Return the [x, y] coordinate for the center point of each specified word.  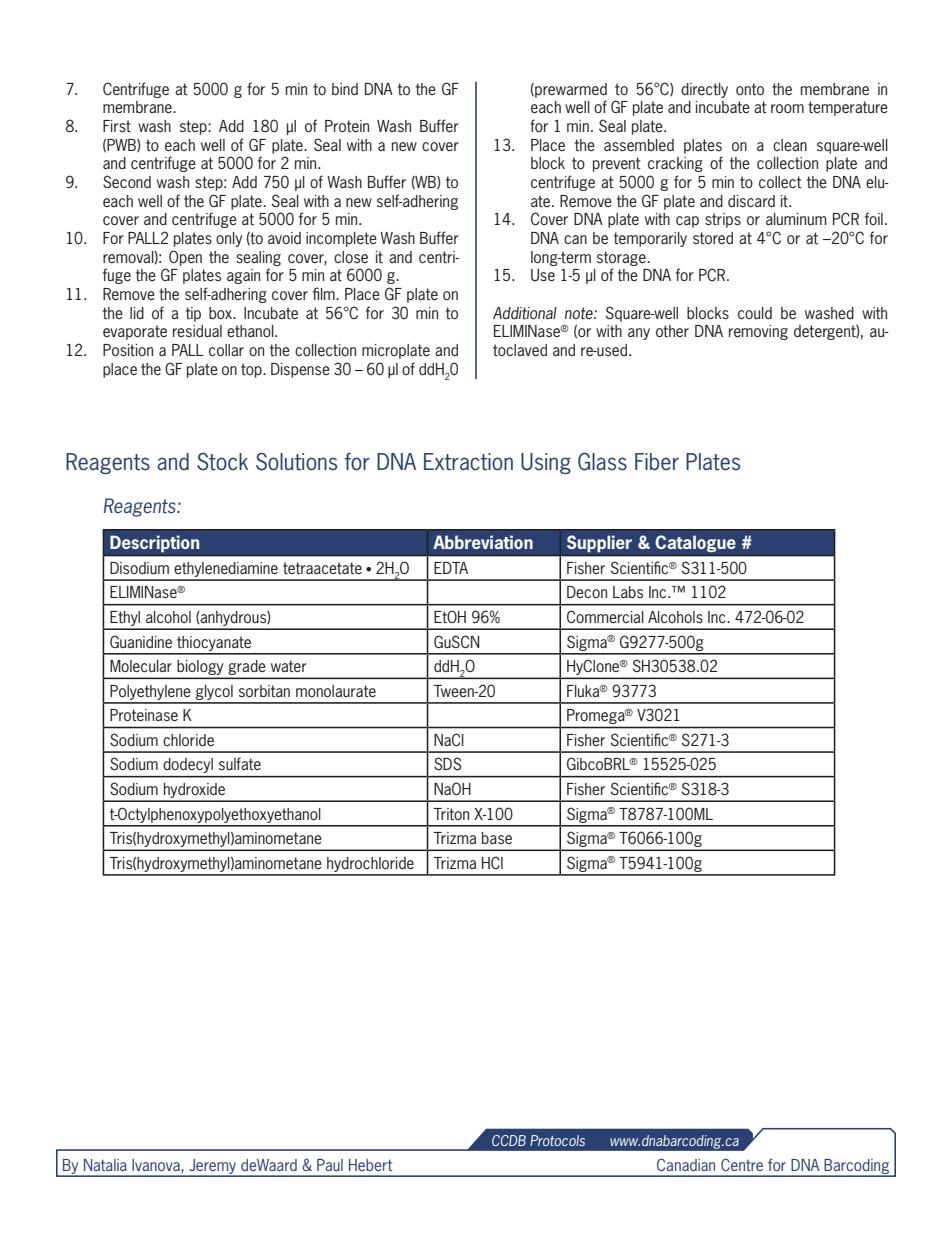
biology [200, 669]
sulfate [240, 764]
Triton [451, 814]
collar [226, 350]
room [787, 108]
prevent [617, 164]
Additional [525, 313]
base [497, 838]
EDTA [451, 568]
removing [758, 332]
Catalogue [695, 543]
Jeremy [213, 1167]
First [117, 126]
